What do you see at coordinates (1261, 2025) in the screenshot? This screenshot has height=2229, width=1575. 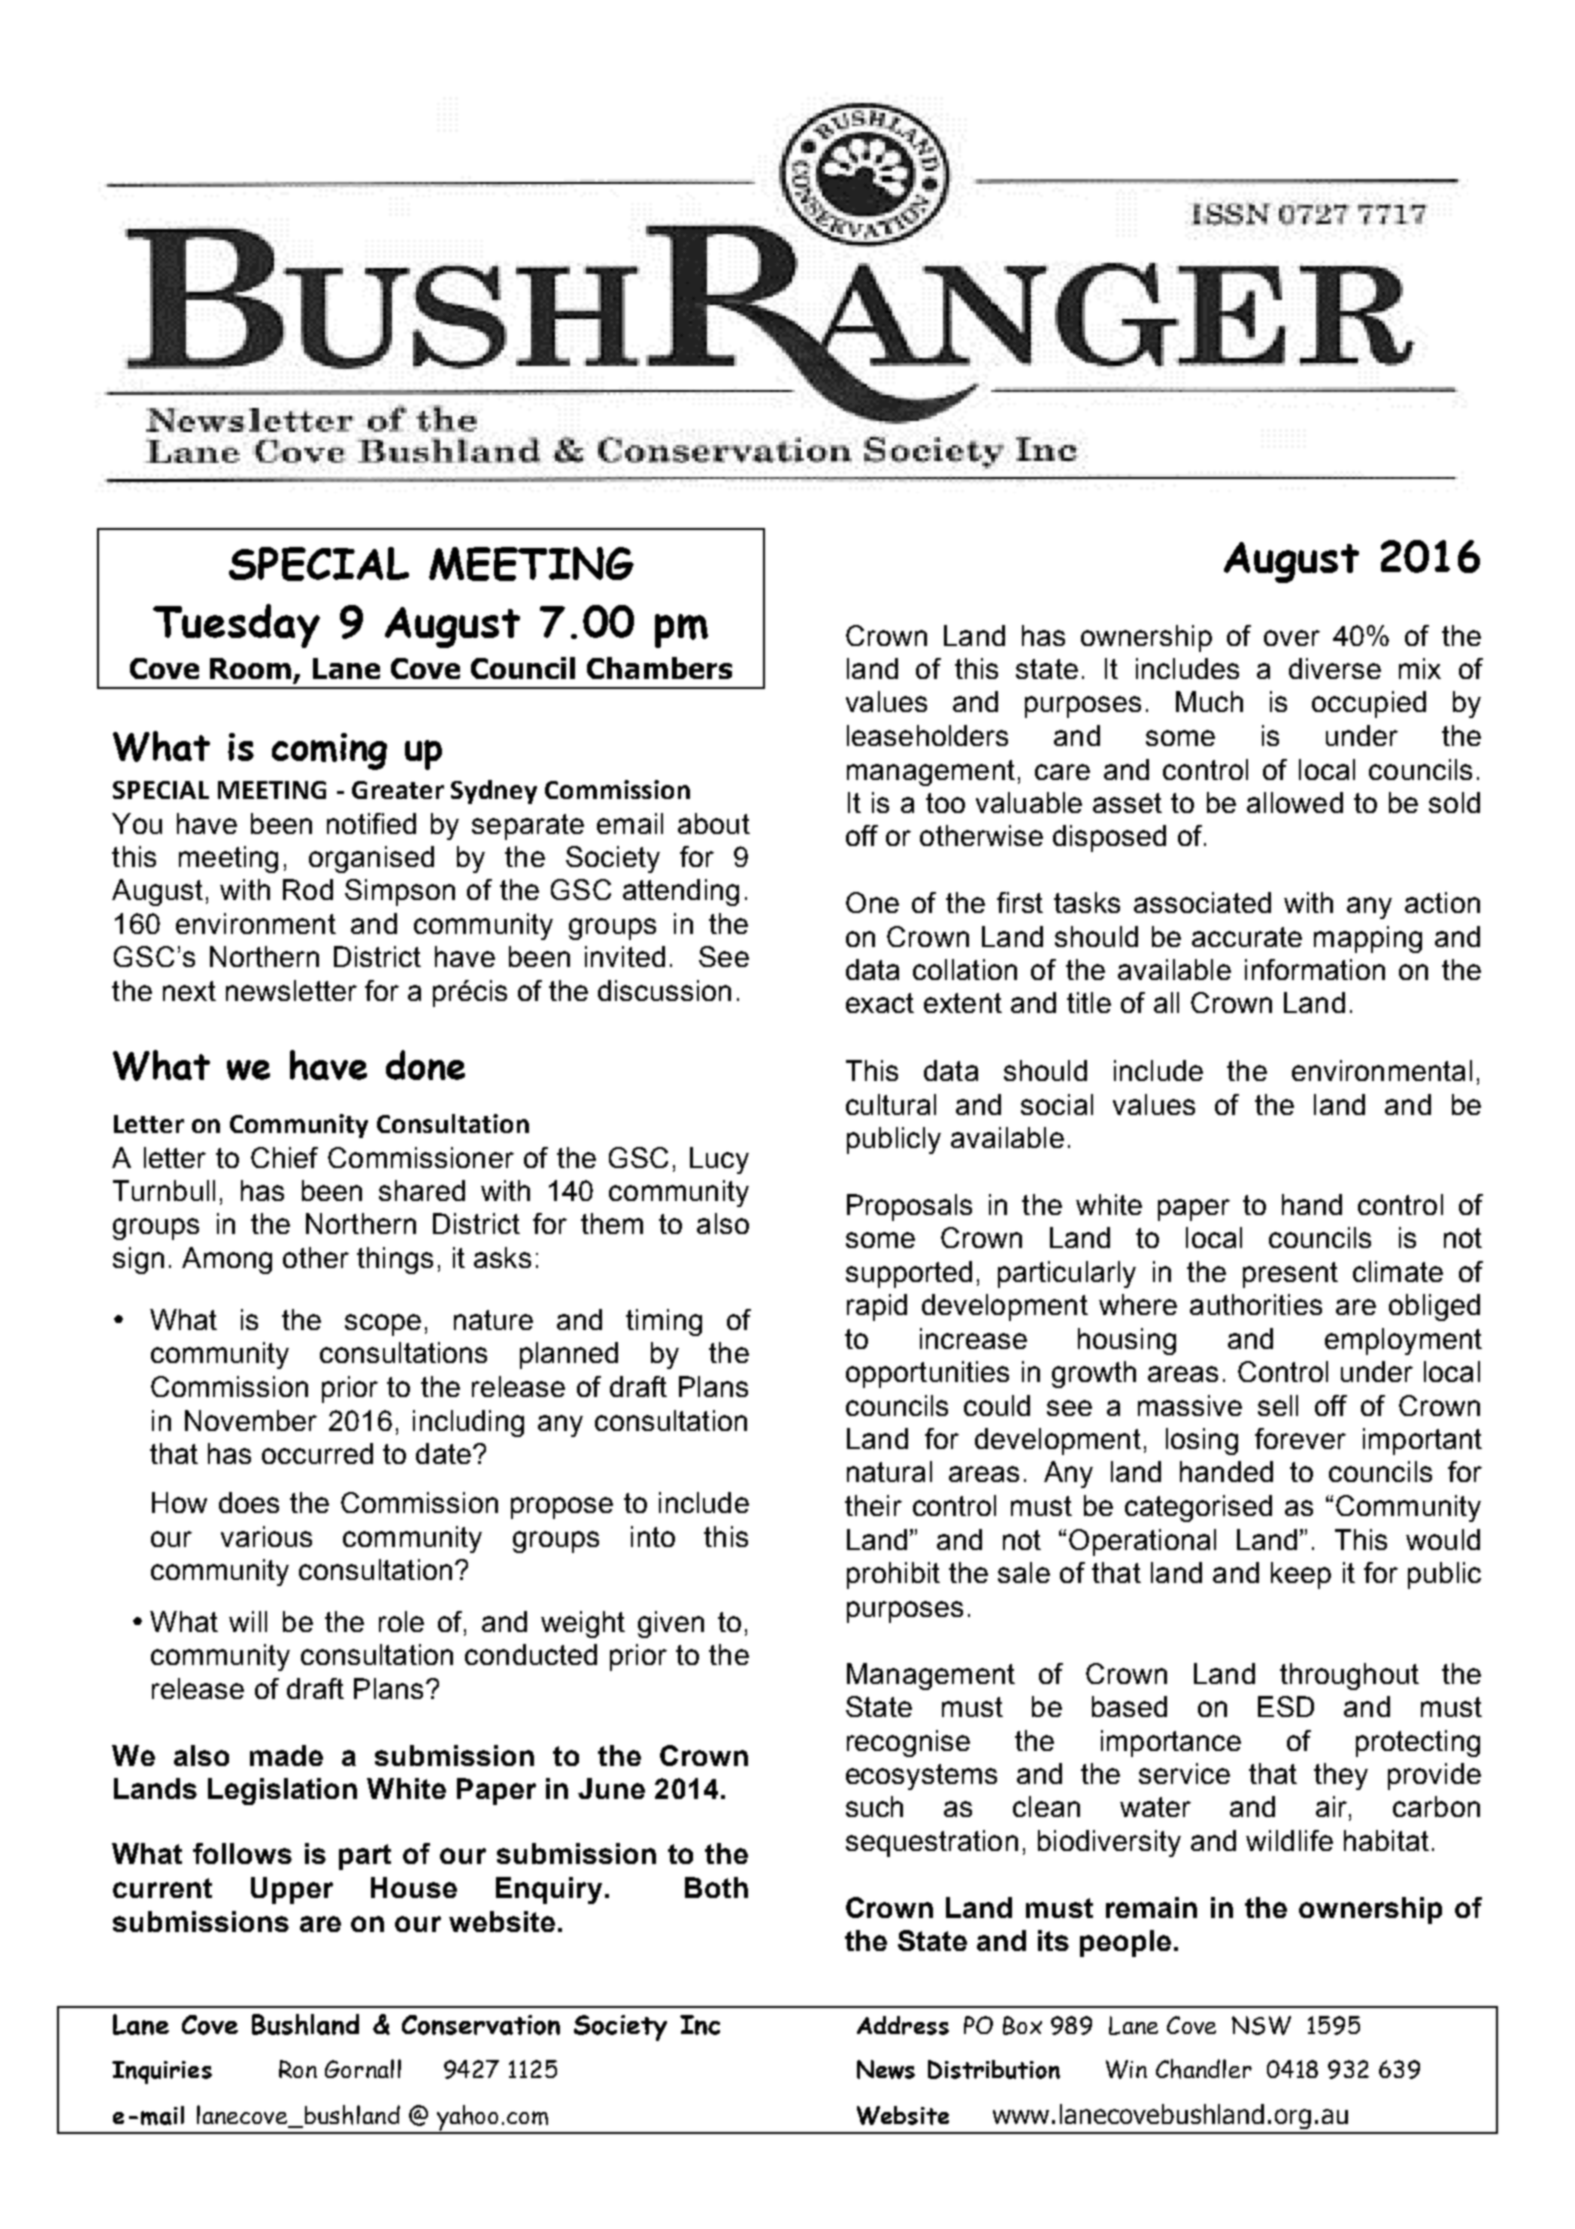 I see `NSW` at bounding box center [1261, 2025].
